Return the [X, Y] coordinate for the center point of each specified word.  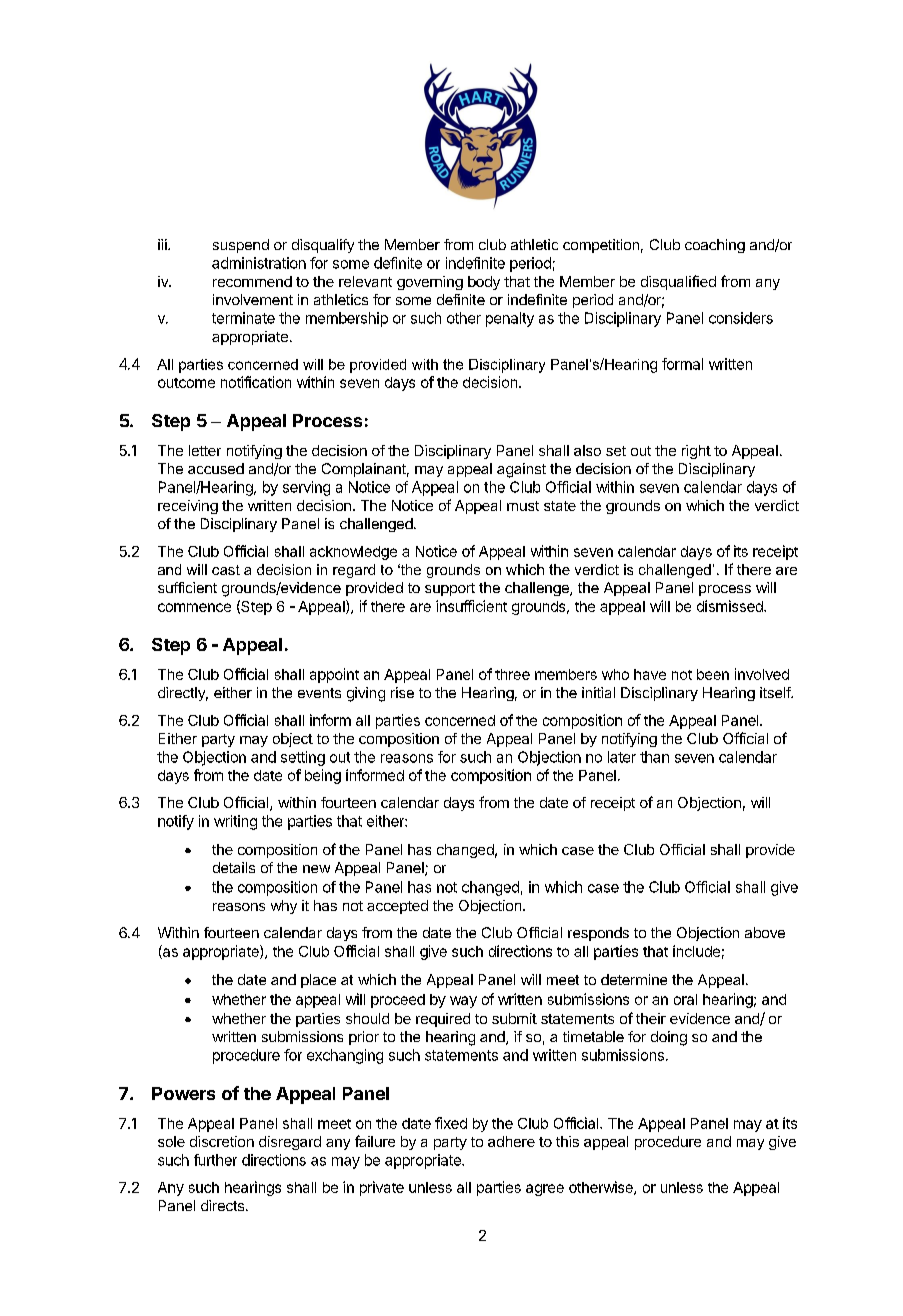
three [512, 674]
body [484, 283]
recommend [252, 281]
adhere [511, 1141]
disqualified [678, 282]
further [215, 1160]
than [654, 757]
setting [303, 758]
